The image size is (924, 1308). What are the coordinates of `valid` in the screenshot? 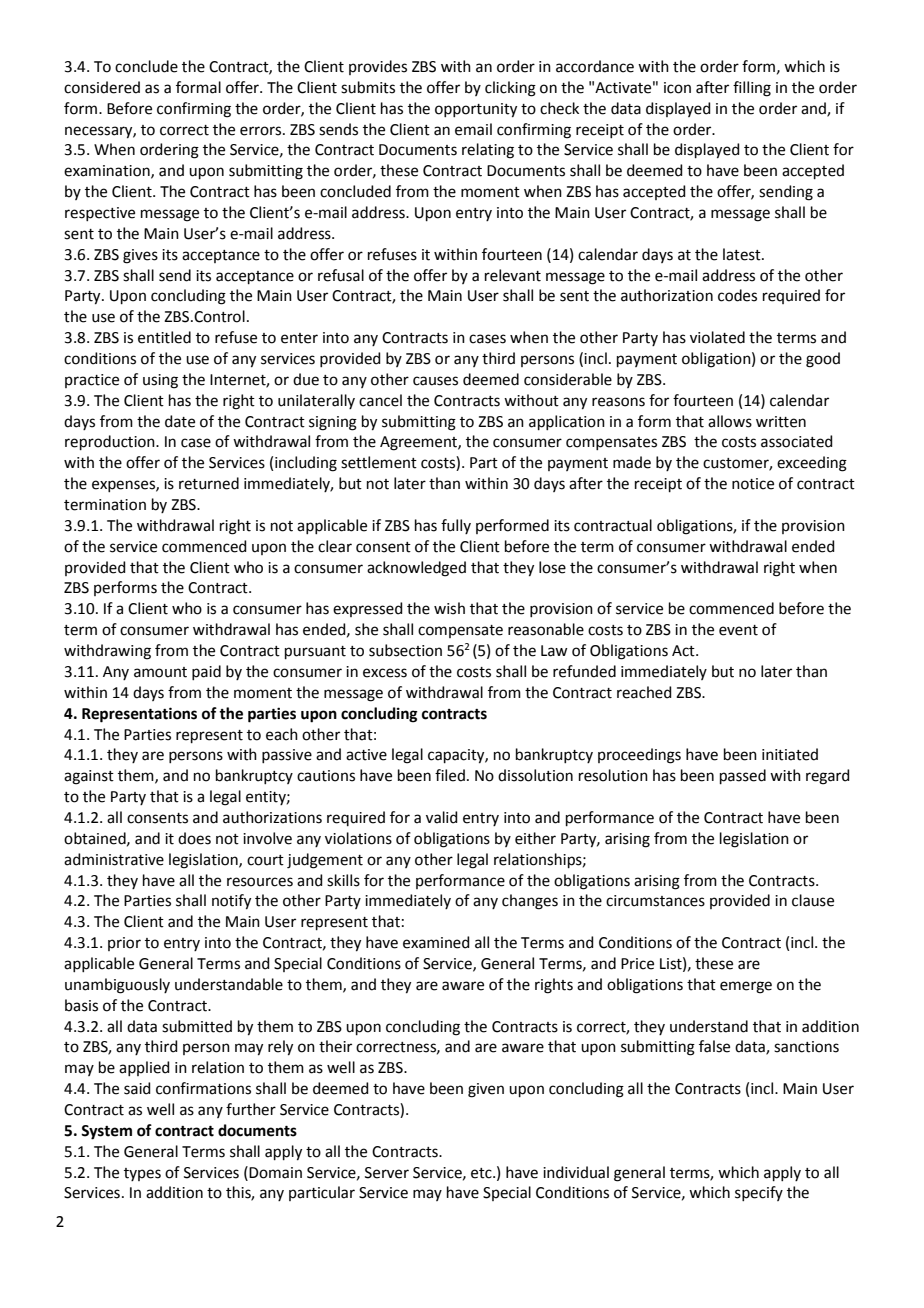 It's located at (442, 817).
